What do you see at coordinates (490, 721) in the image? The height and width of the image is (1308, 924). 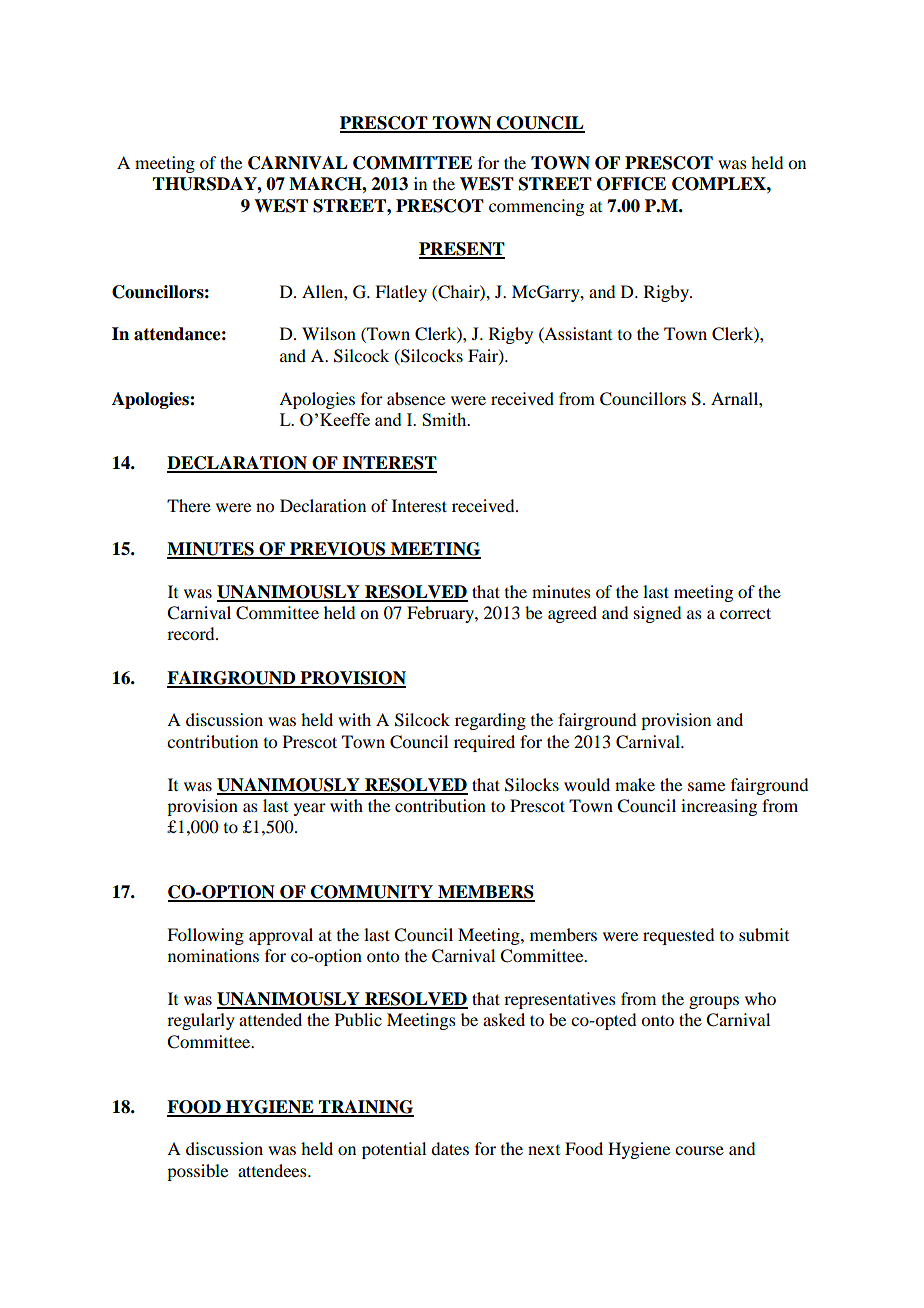 I see `regarding` at bounding box center [490, 721].
